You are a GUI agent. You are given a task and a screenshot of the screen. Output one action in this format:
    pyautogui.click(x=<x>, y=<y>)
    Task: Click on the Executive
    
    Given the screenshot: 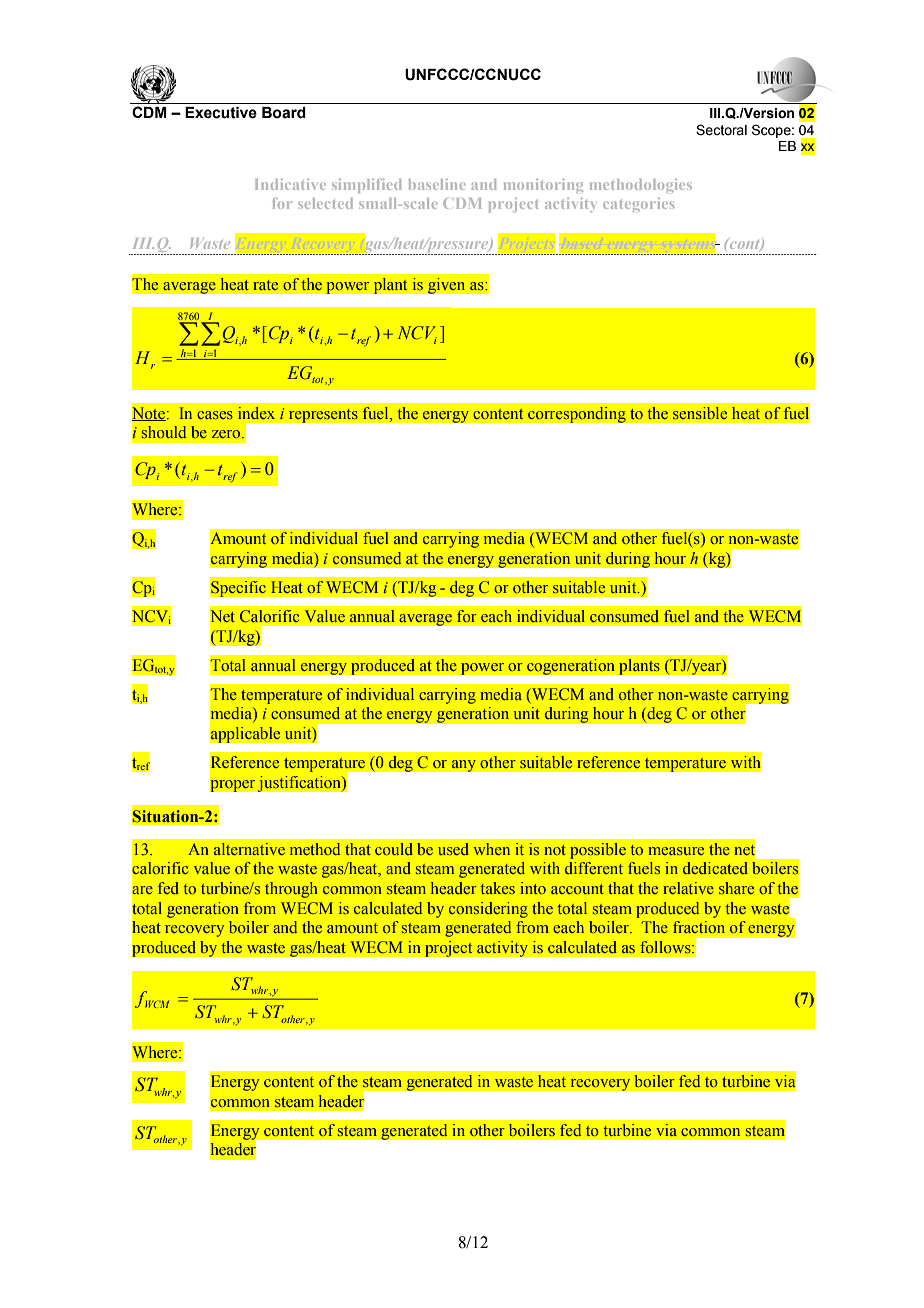 What is the action you would take?
    pyautogui.click(x=221, y=113)
